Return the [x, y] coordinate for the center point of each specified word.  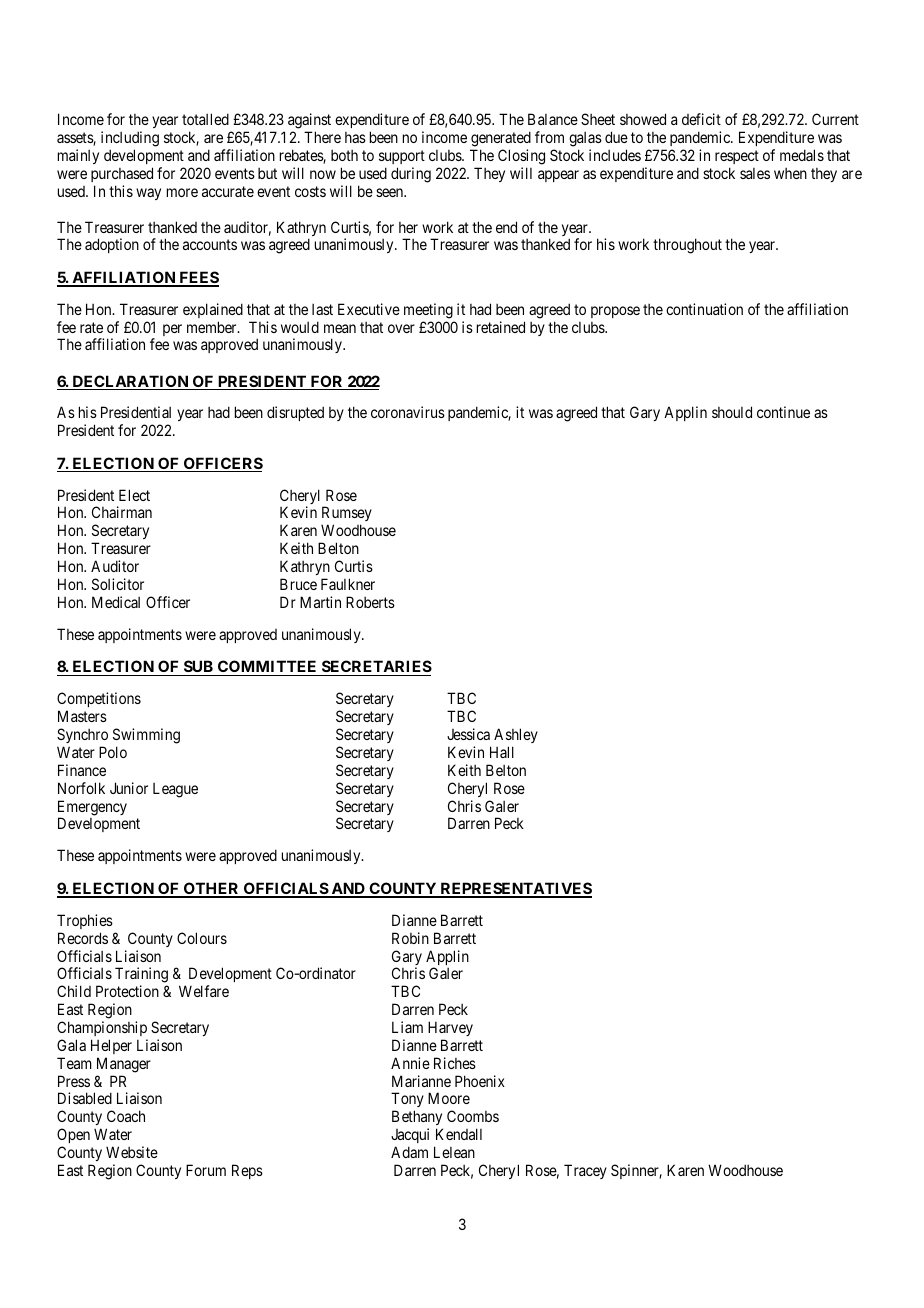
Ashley [516, 735]
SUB [198, 668]
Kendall [459, 1134]
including [130, 140]
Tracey [585, 1171]
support [402, 157]
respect [737, 157]
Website [132, 1152]
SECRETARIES [375, 668]
